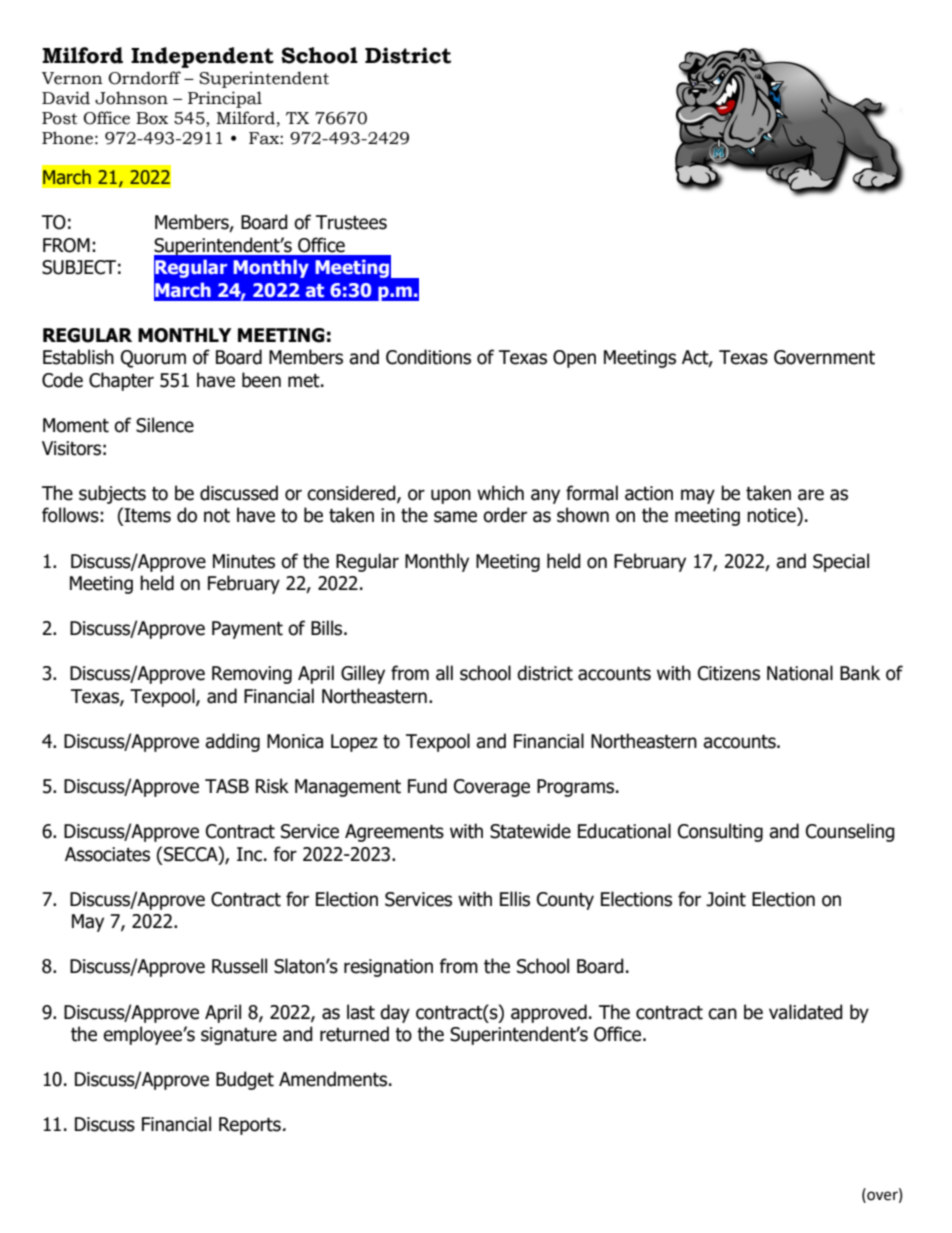  What do you see at coordinates (444, 673) in the screenshot?
I see `all` at bounding box center [444, 673].
